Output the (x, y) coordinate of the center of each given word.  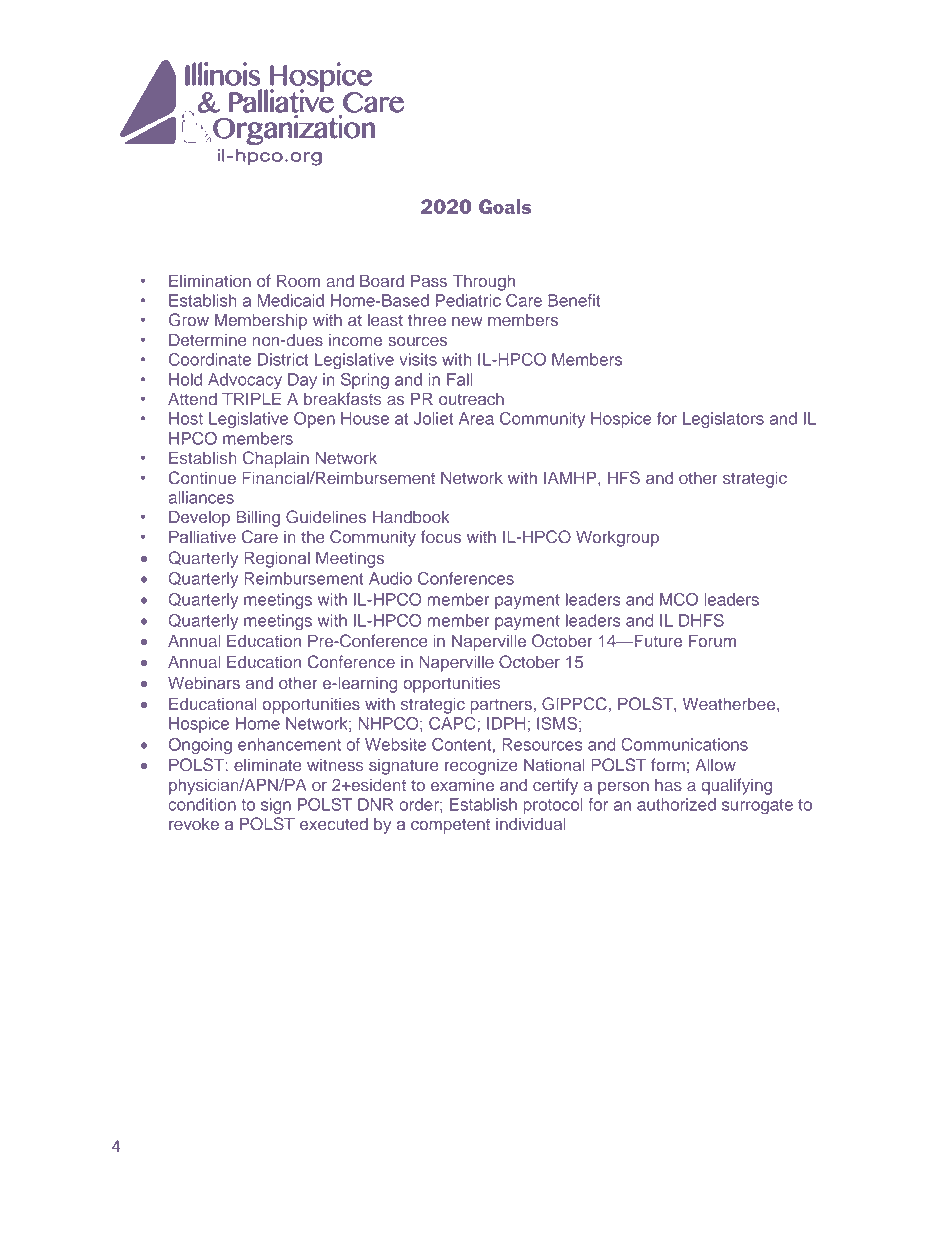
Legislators (723, 420)
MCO (679, 599)
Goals (505, 206)
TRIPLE (251, 398)
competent (450, 826)
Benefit (574, 300)
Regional (277, 559)
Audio (390, 578)
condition (202, 804)
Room (298, 280)
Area (476, 418)
